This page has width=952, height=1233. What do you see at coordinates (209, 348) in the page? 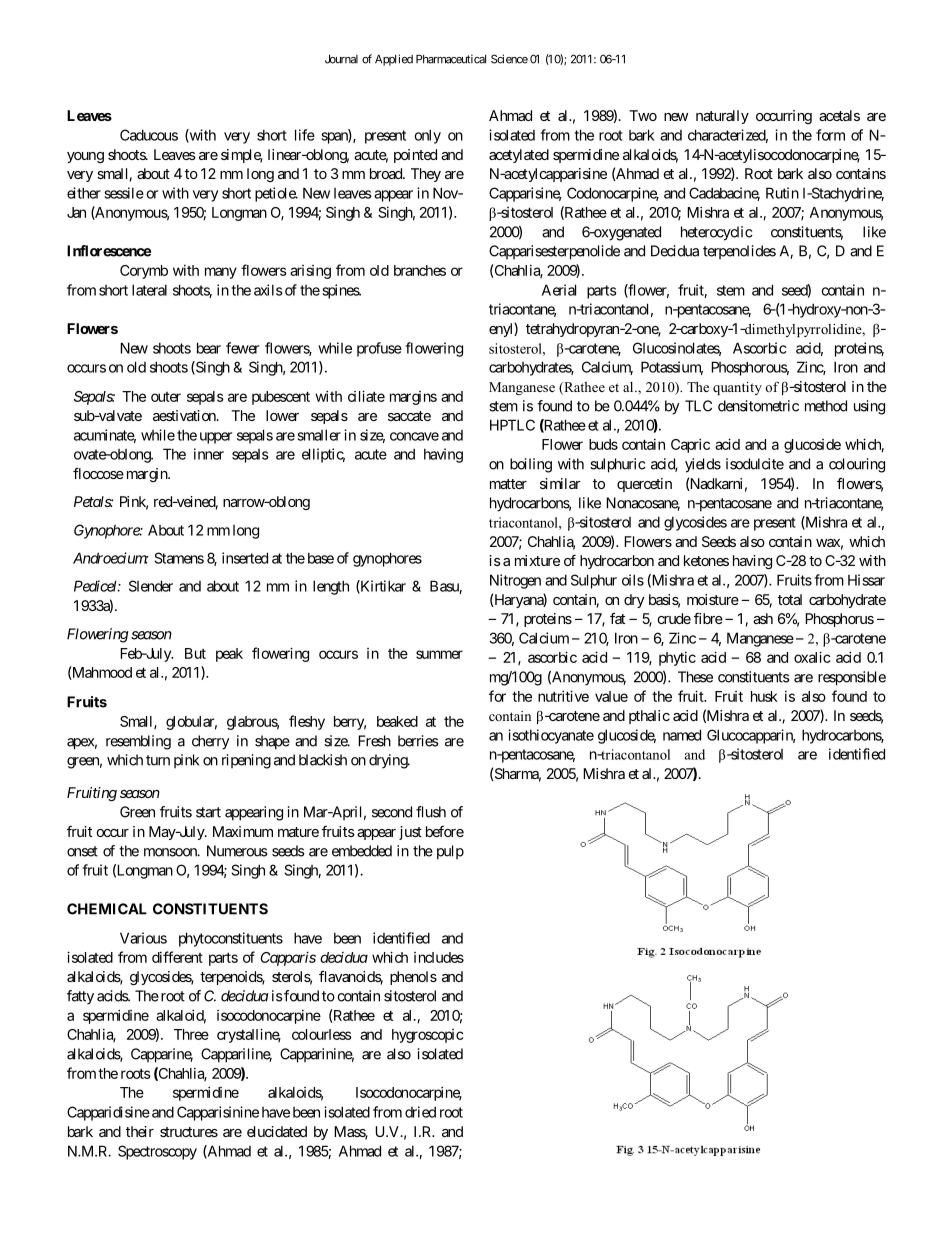
I see `bear` at bounding box center [209, 348].
